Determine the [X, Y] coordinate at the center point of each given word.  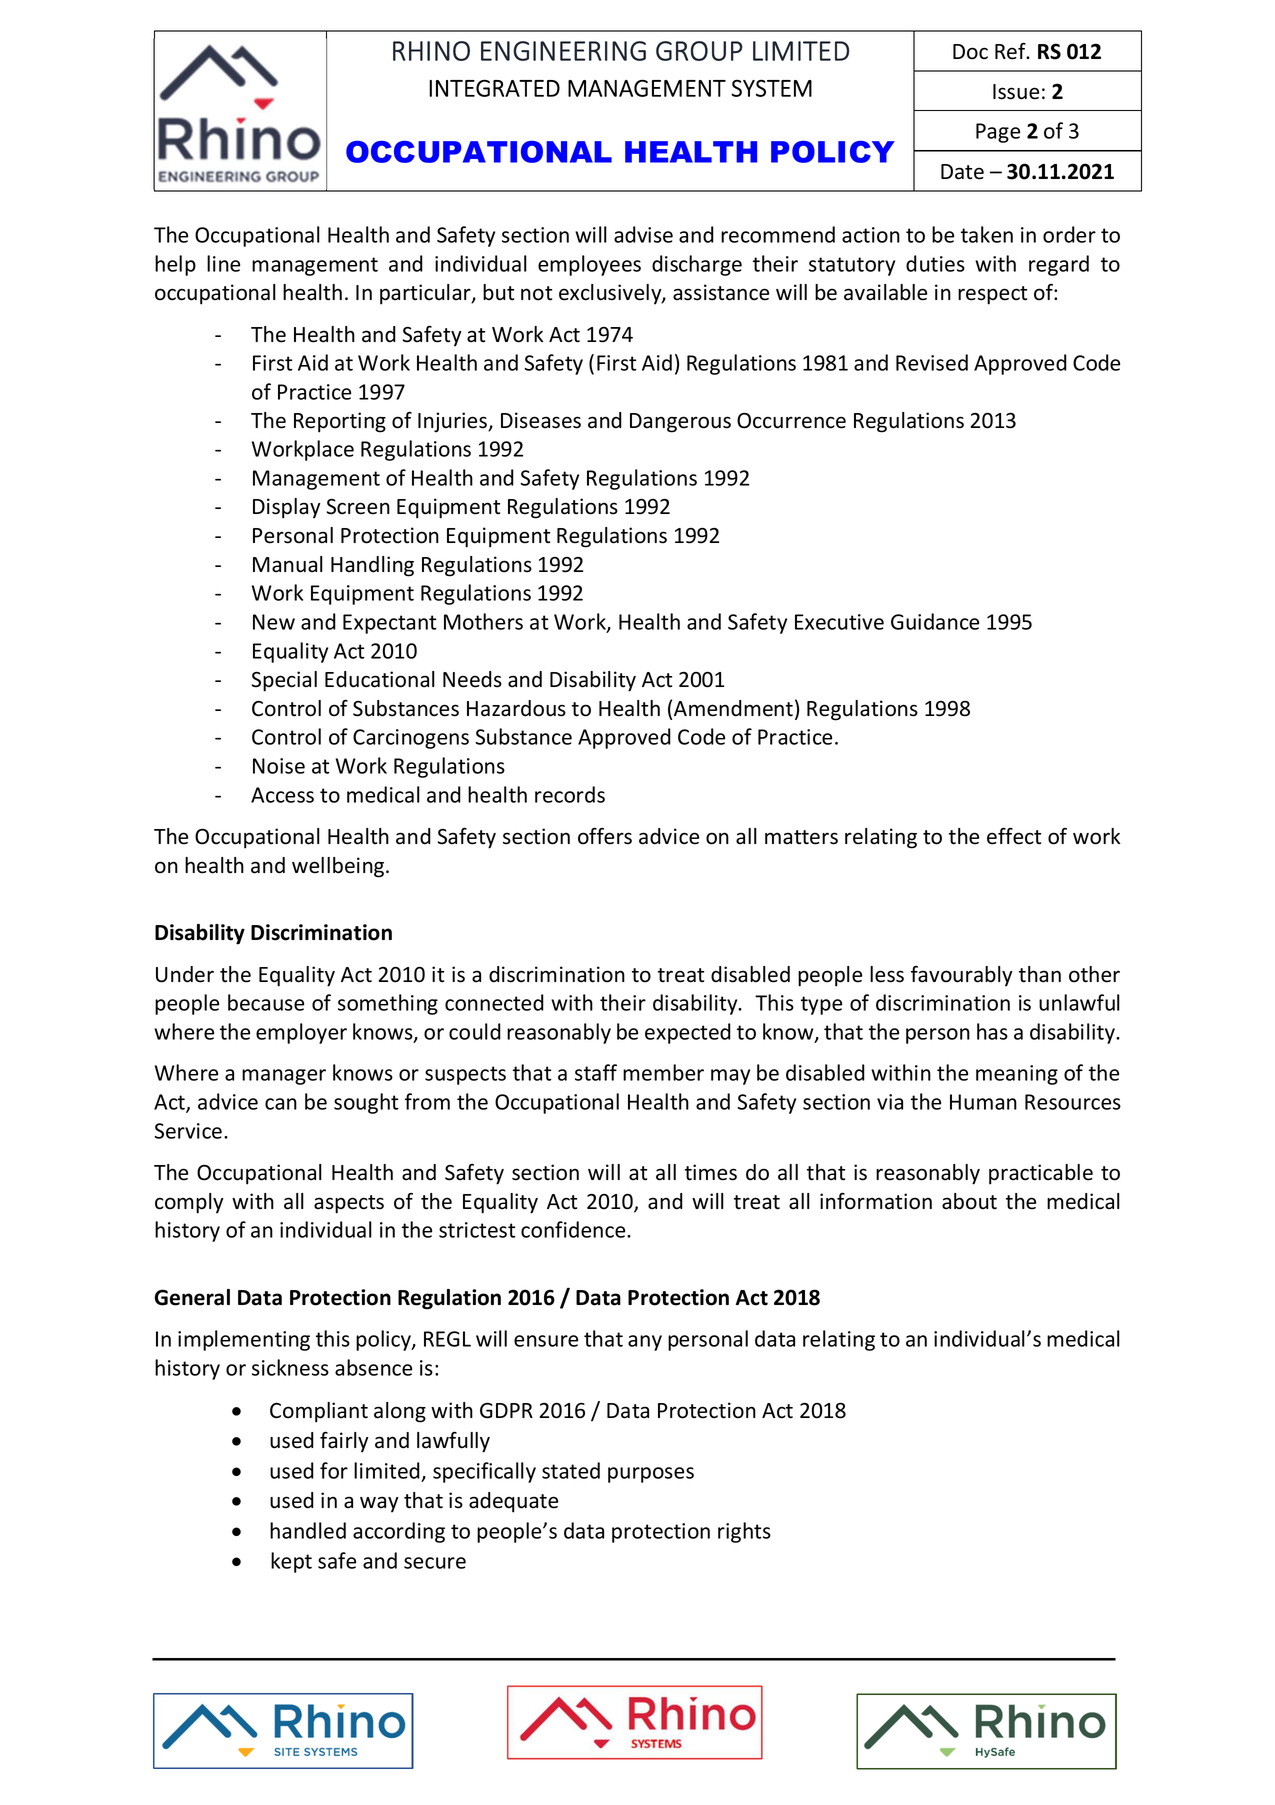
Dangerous [680, 423]
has [992, 1031]
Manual [288, 564]
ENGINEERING [563, 51]
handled [308, 1530]
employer [301, 1033]
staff [596, 1072]
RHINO [431, 51]
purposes [651, 1475]
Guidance [935, 621]
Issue [1016, 92]
